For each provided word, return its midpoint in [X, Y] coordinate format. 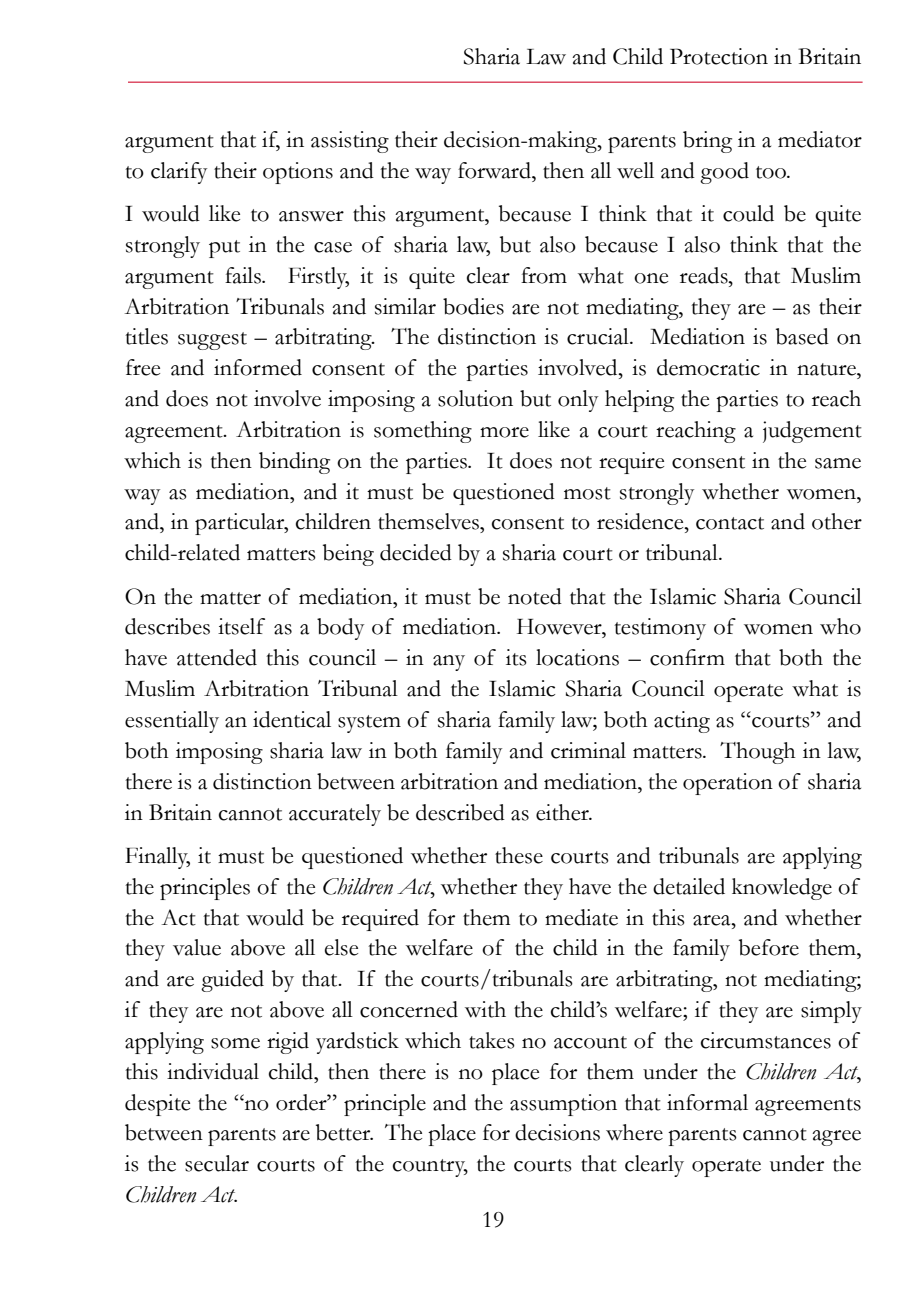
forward [495, 170]
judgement [812, 432]
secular [217, 1163]
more [504, 432]
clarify [179, 173]
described [460, 812]
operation [728, 784]
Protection [719, 56]
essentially [172, 722]
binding [294, 463]
